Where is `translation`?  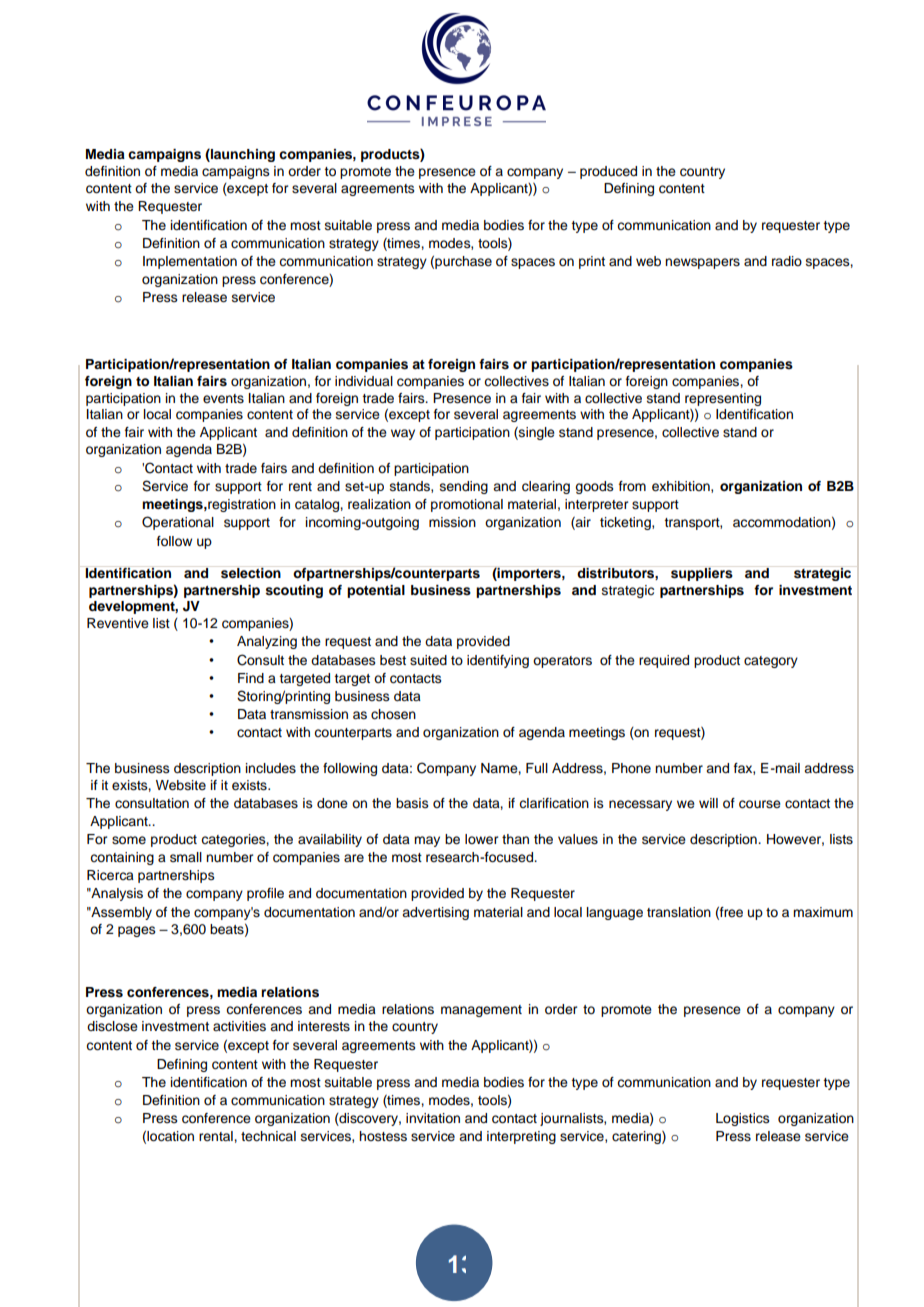
translation is located at coordinates (679, 912).
